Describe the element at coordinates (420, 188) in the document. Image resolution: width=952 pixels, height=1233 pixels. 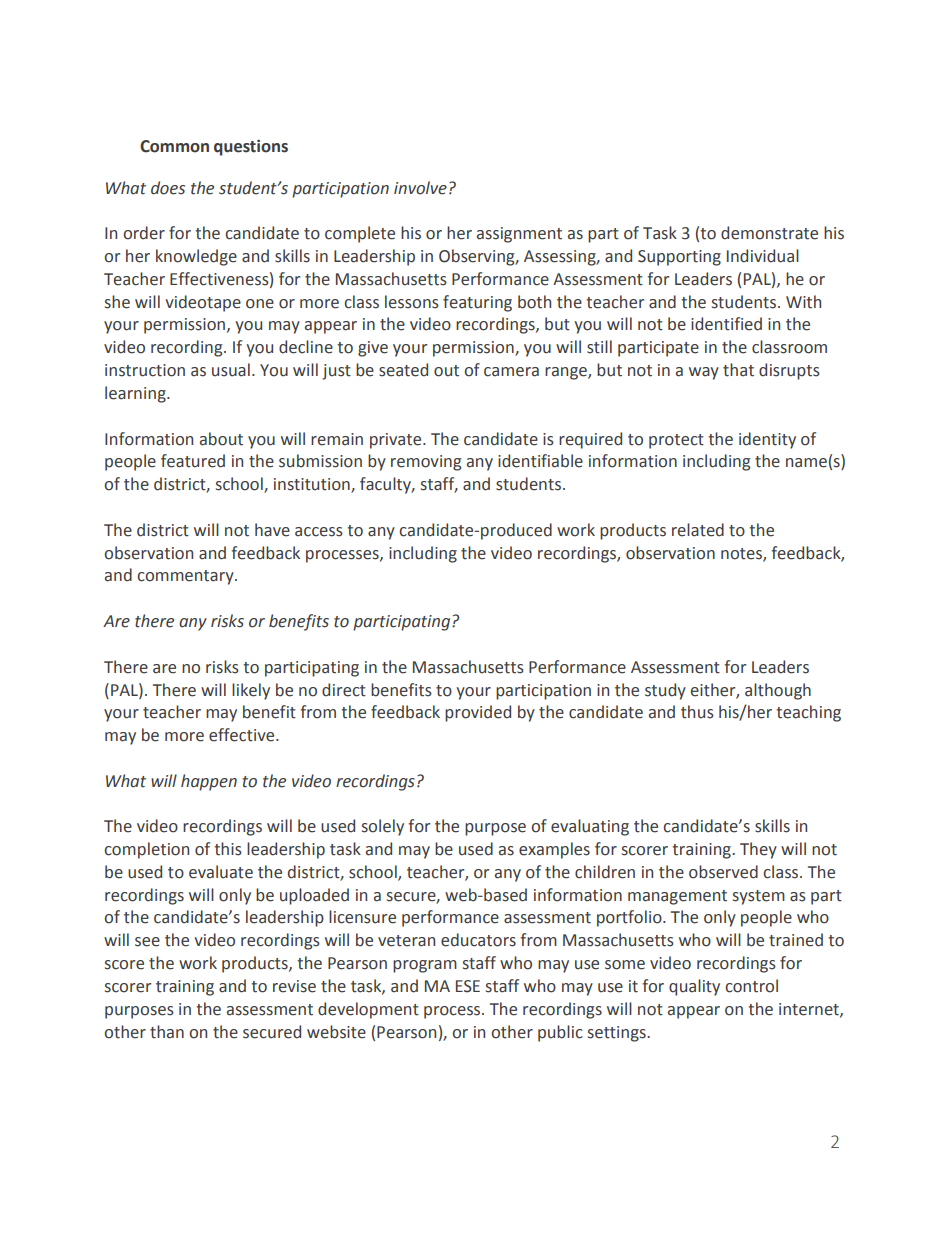
I see `involve` at that location.
